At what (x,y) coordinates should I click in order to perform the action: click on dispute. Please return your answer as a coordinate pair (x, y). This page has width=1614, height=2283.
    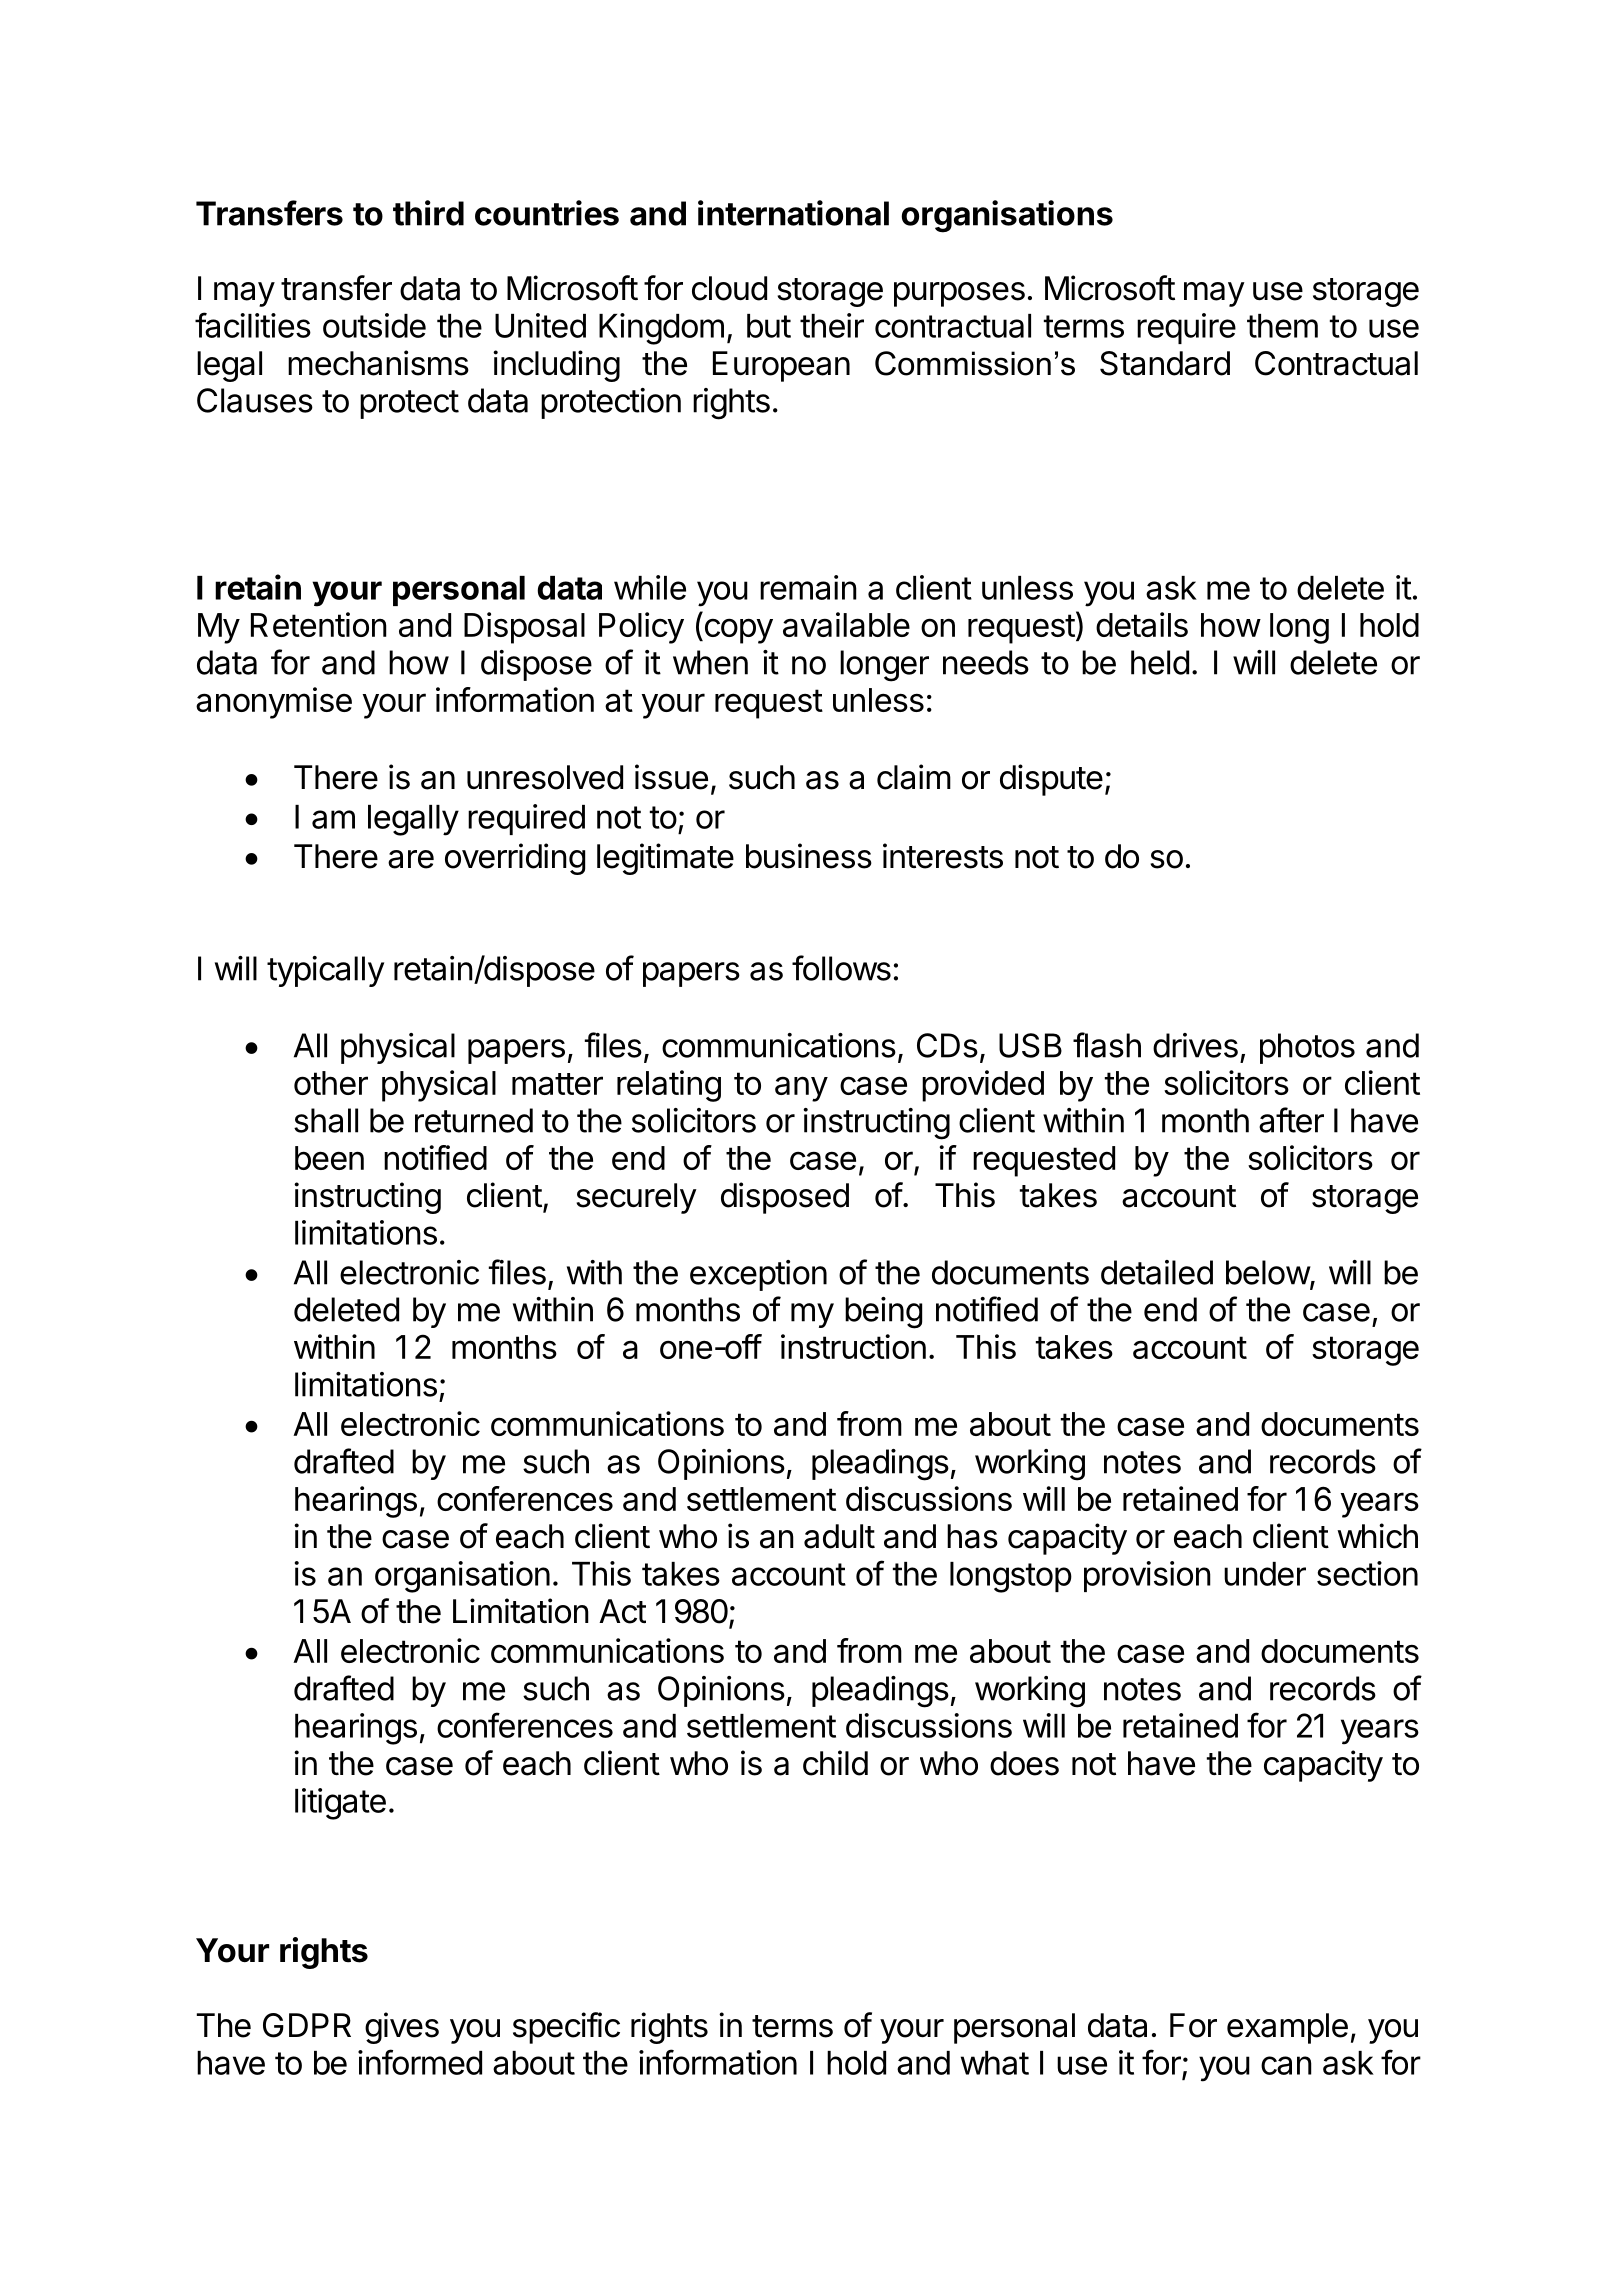
    Looking at the image, I should click on (1051, 780).
